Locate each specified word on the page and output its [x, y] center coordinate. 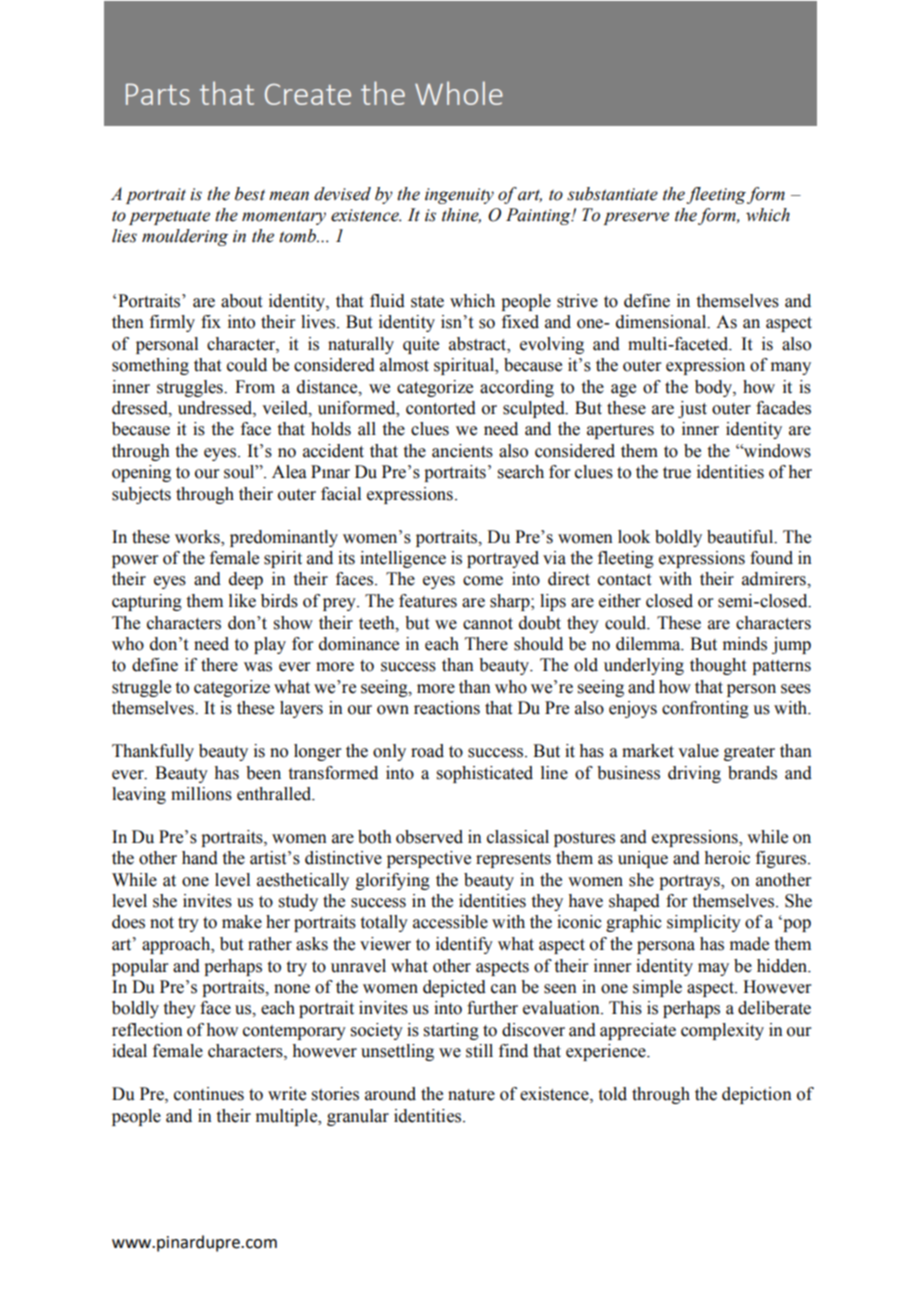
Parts [158, 94]
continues [209, 1094]
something [150, 366]
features [428, 601]
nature [471, 1095]
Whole [459, 93]
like [242, 601]
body [714, 388]
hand [200, 858]
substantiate [612, 194]
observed [429, 837]
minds [745, 644]
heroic [727, 858]
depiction [757, 1095]
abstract [479, 344]
